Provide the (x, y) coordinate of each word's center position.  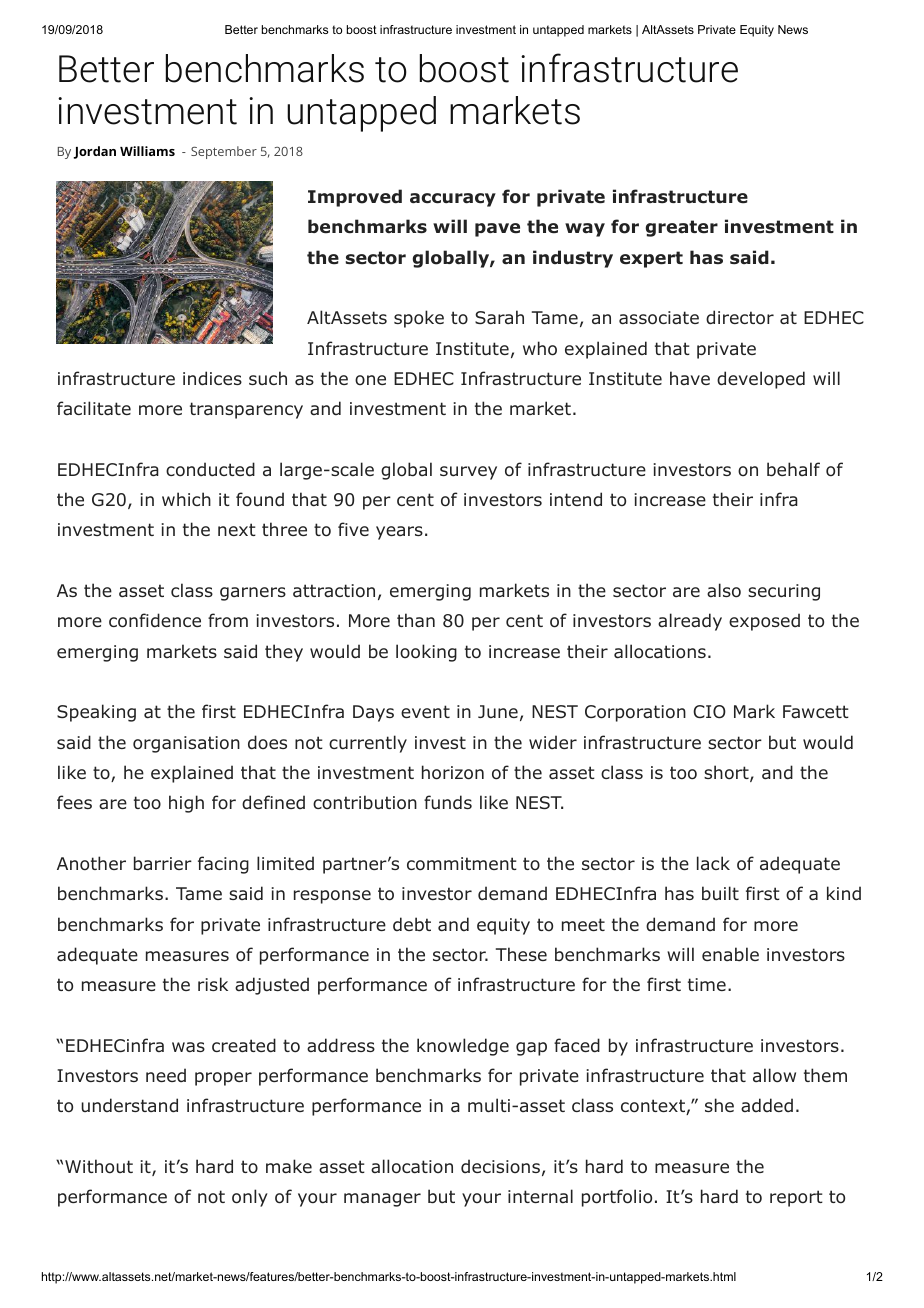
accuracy (453, 200)
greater (682, 228)
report (796, 1198)
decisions (500, 1166)
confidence (155, 620)
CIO (709, 712)
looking (426, 653)
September (224, 152)
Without (99, 1166)
